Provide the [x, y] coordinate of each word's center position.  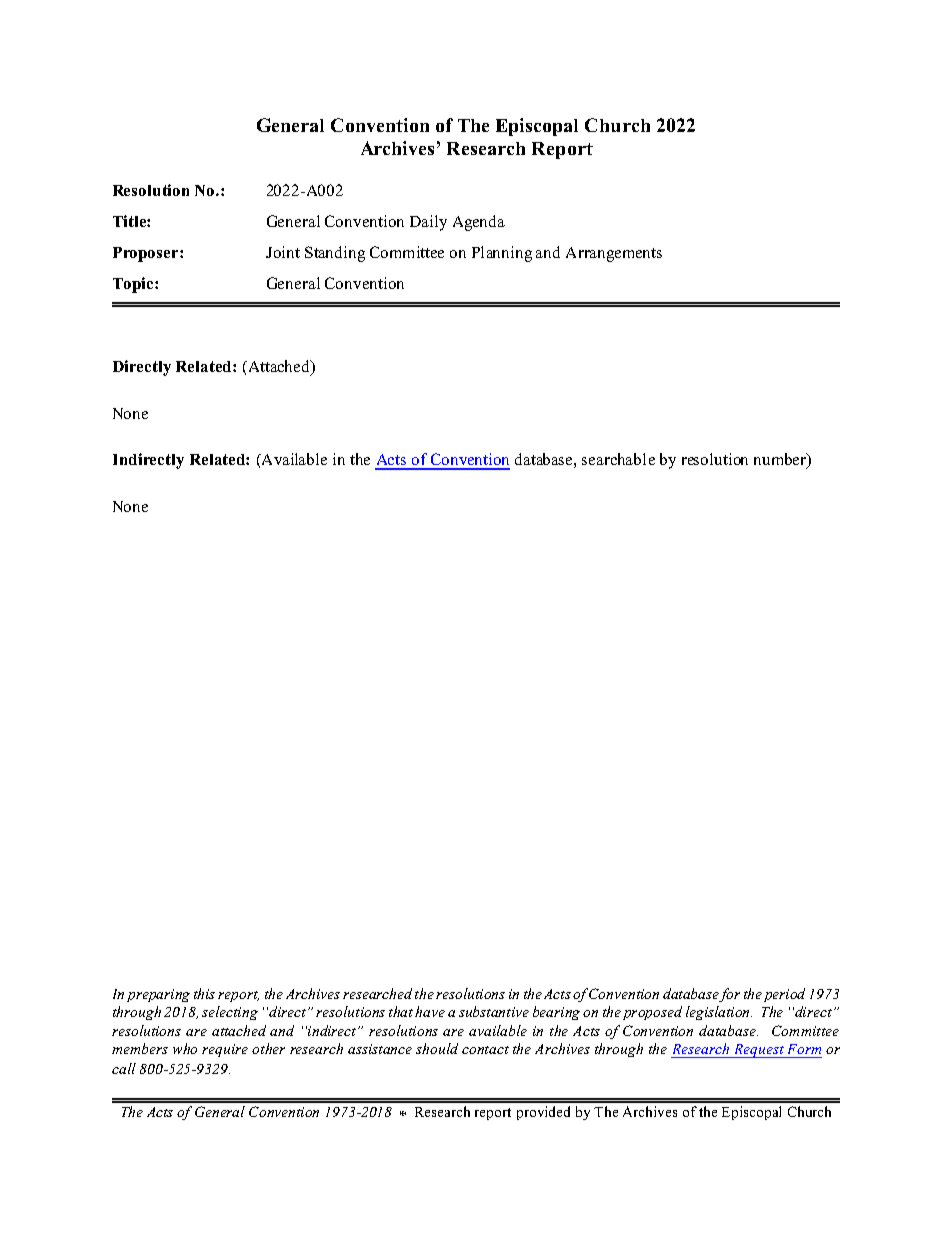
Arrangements [614, 254]
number [781, 460]
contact [485, 1050]
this [204, 993]
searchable [618, 459]
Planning [502, 254]
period [784, 995]
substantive [494, 1011]
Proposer [147, 254]
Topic [134, 285]
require [225, 1050]
